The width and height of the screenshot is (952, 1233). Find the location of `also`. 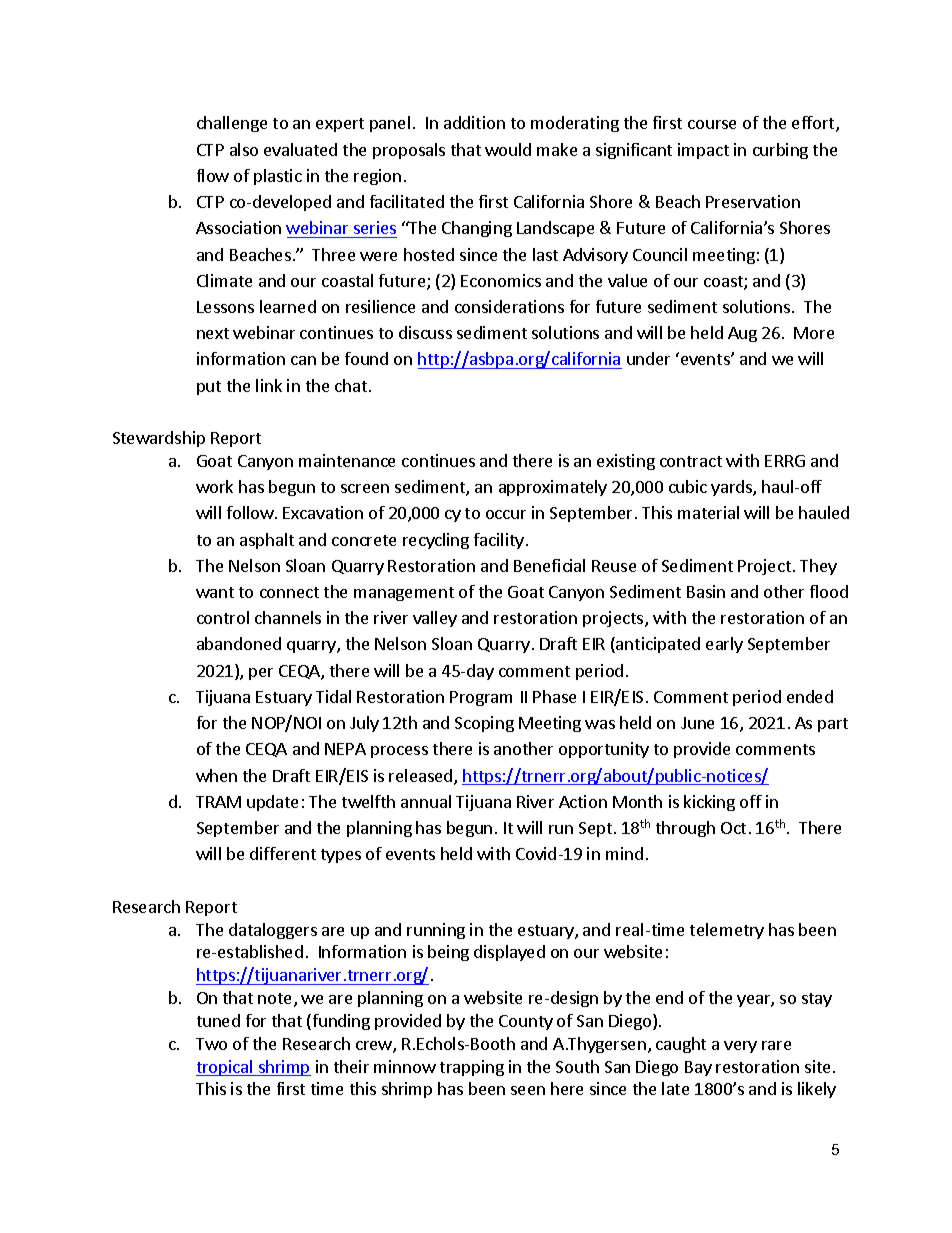

also is located at coordinates (244, 149).
